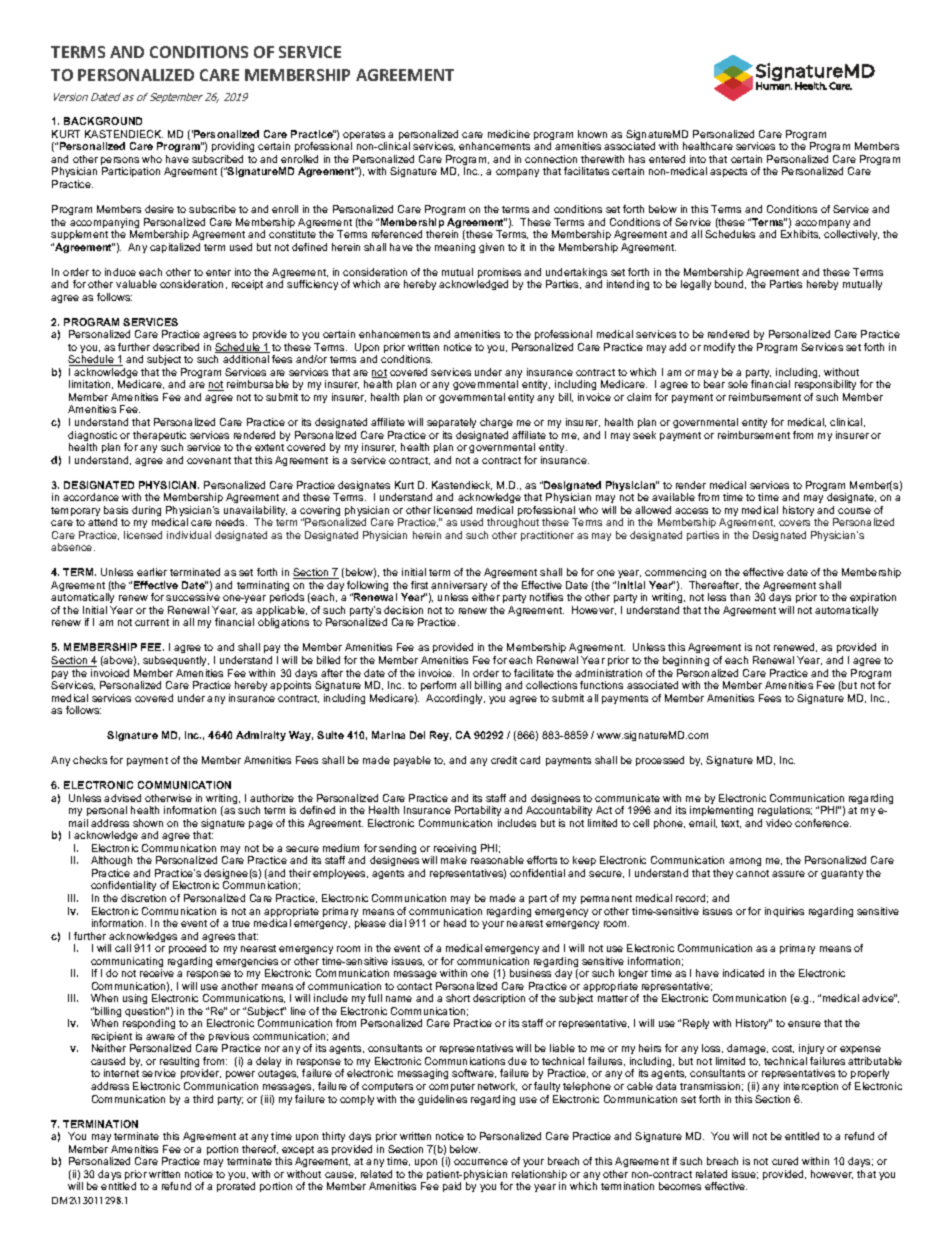 This image has height=1233, width=952. Describe the element at coordinates (509, 134) in the image. I see `medicine` at that location.
